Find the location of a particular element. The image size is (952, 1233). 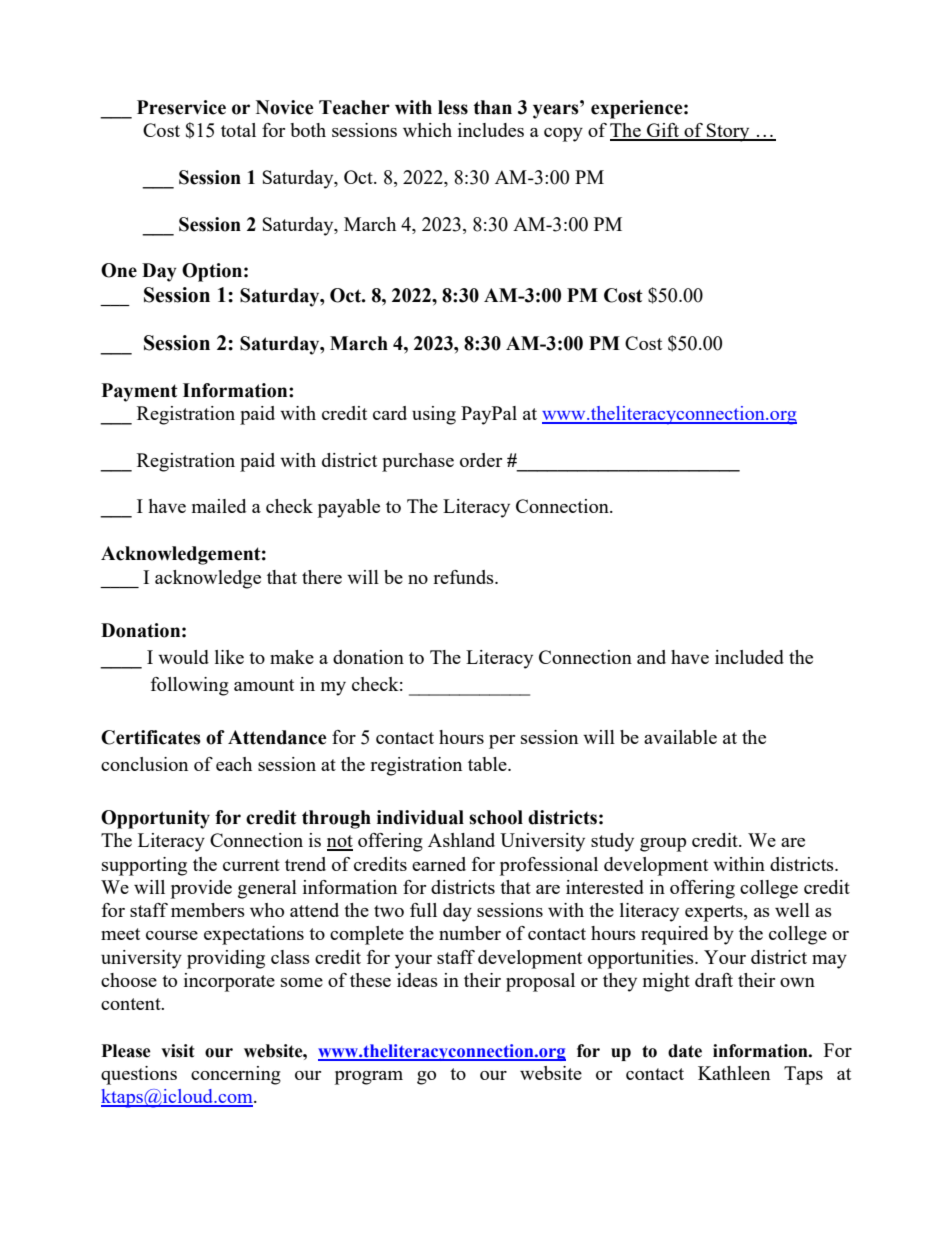

program is located at coordinates (369, 1078).
